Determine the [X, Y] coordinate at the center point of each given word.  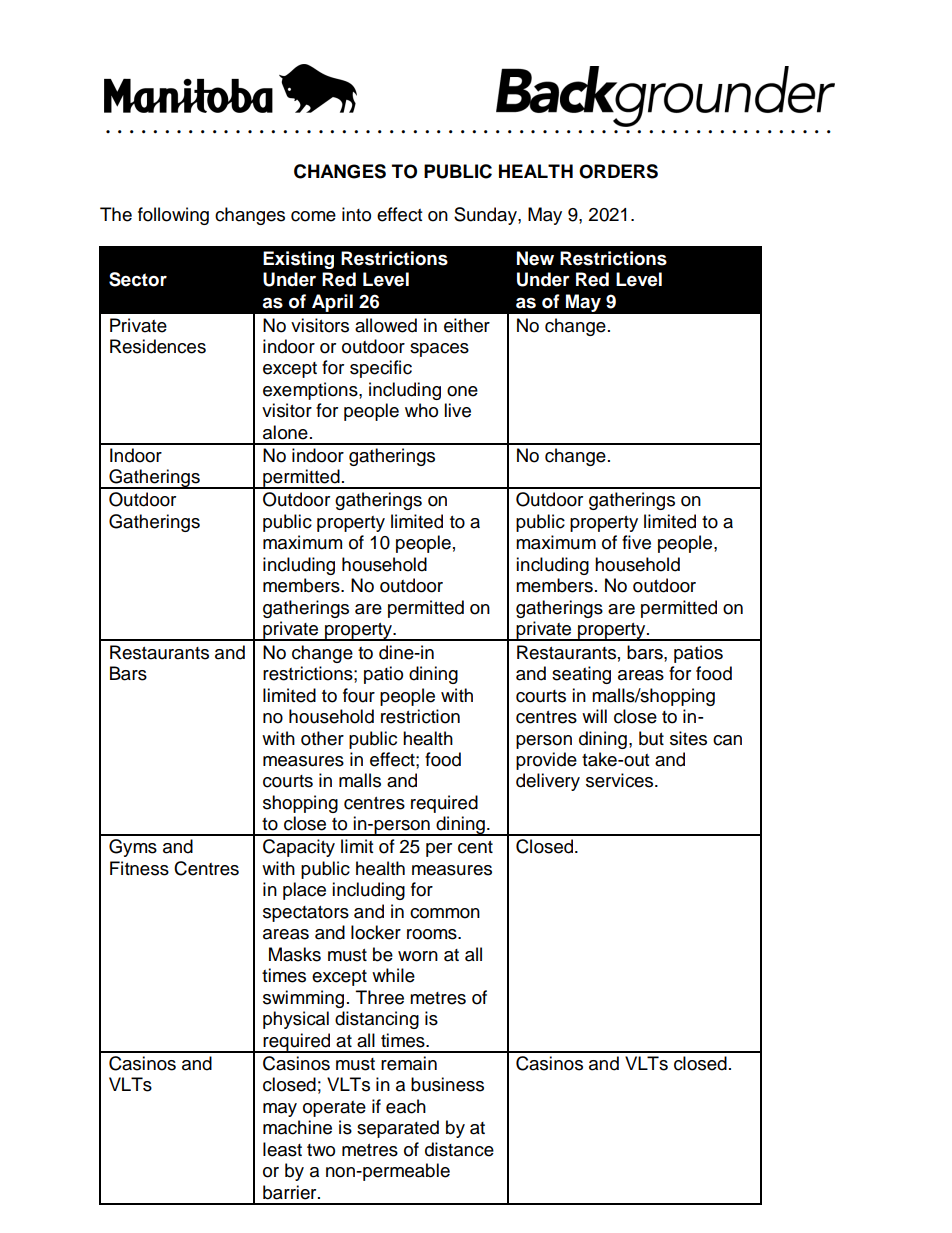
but [651, 738]
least [282, 1149]
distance [459, 1149]
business [447, 1084]
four [359, 695]
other [322, 738]
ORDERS [618, 171]
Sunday [486, 216]
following [173, 216]
